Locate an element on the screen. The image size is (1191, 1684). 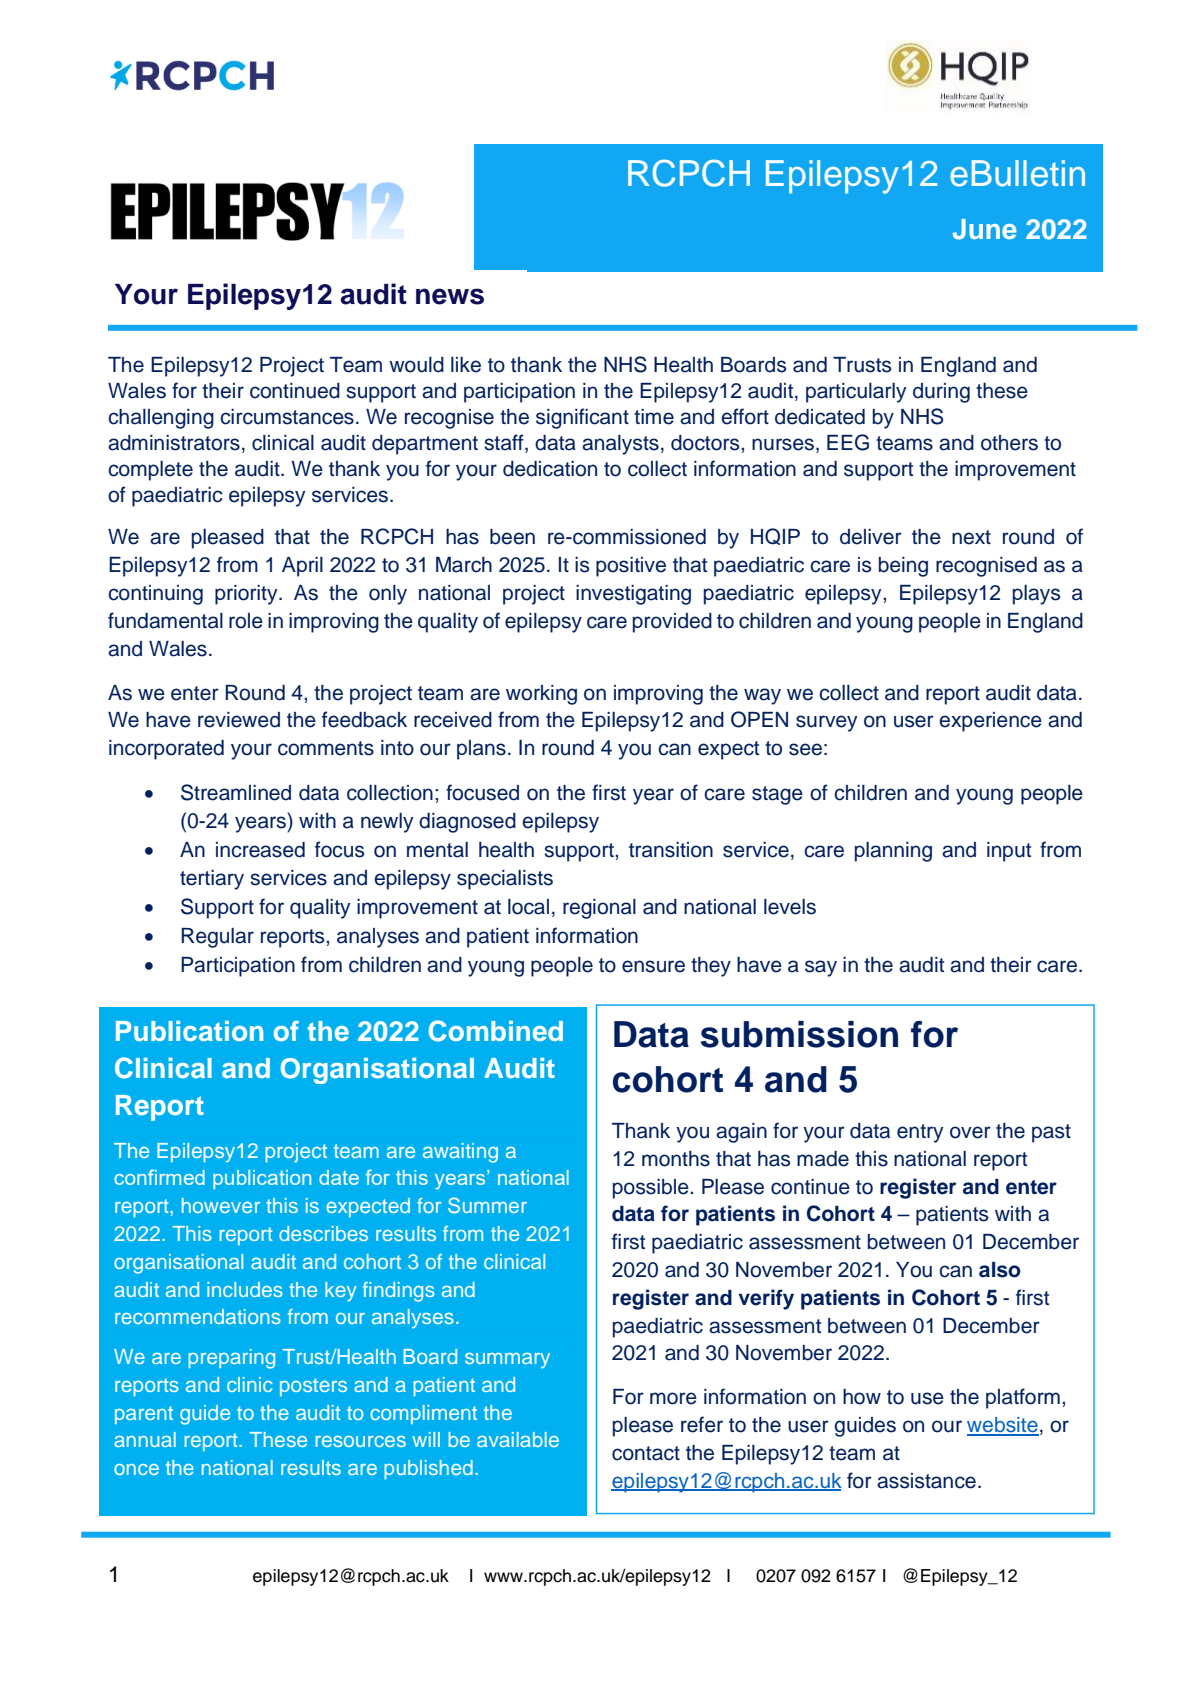
assistance is located at coordinates (926, 1481).
